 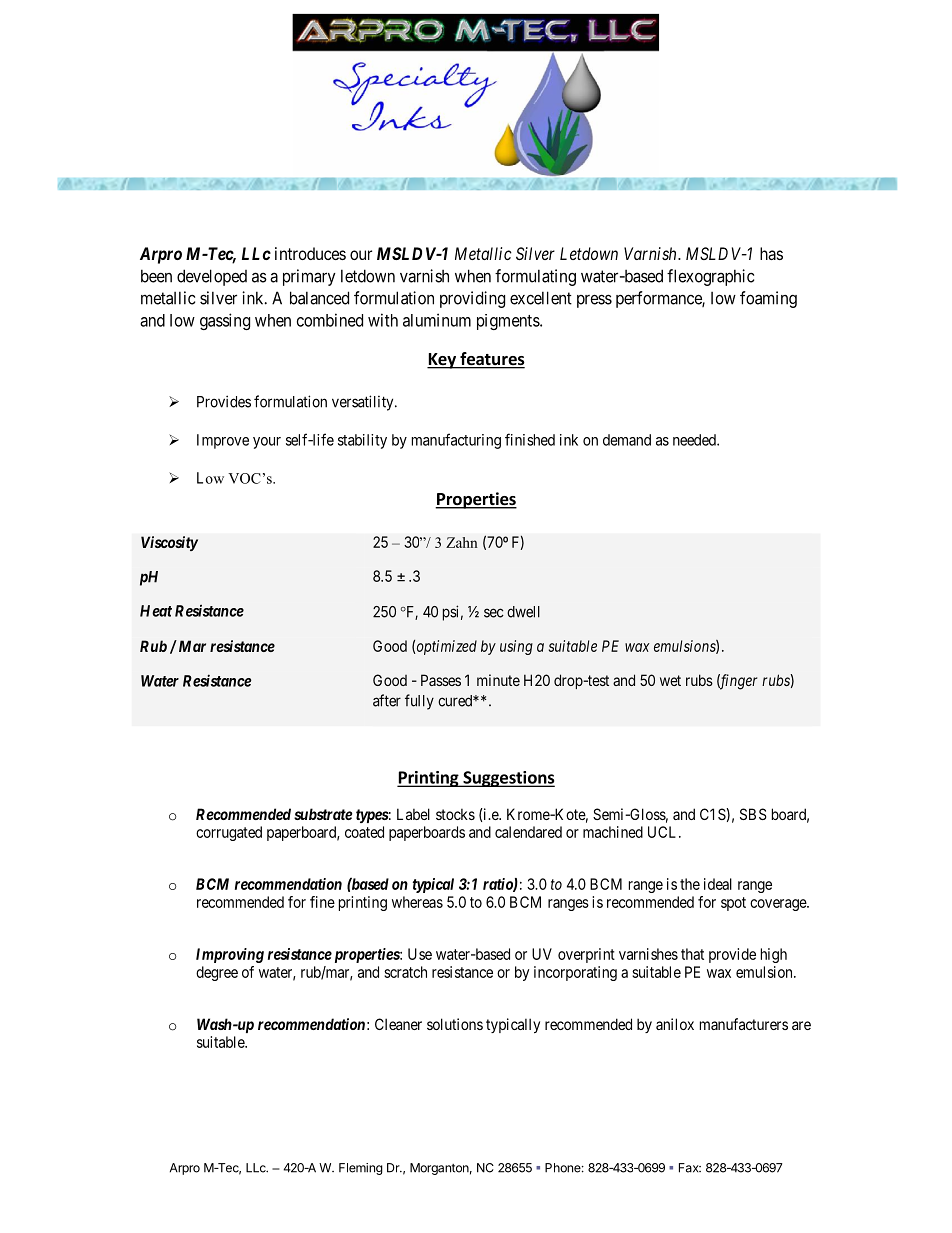 I want to click on fully, so click(x=419, y=702).
